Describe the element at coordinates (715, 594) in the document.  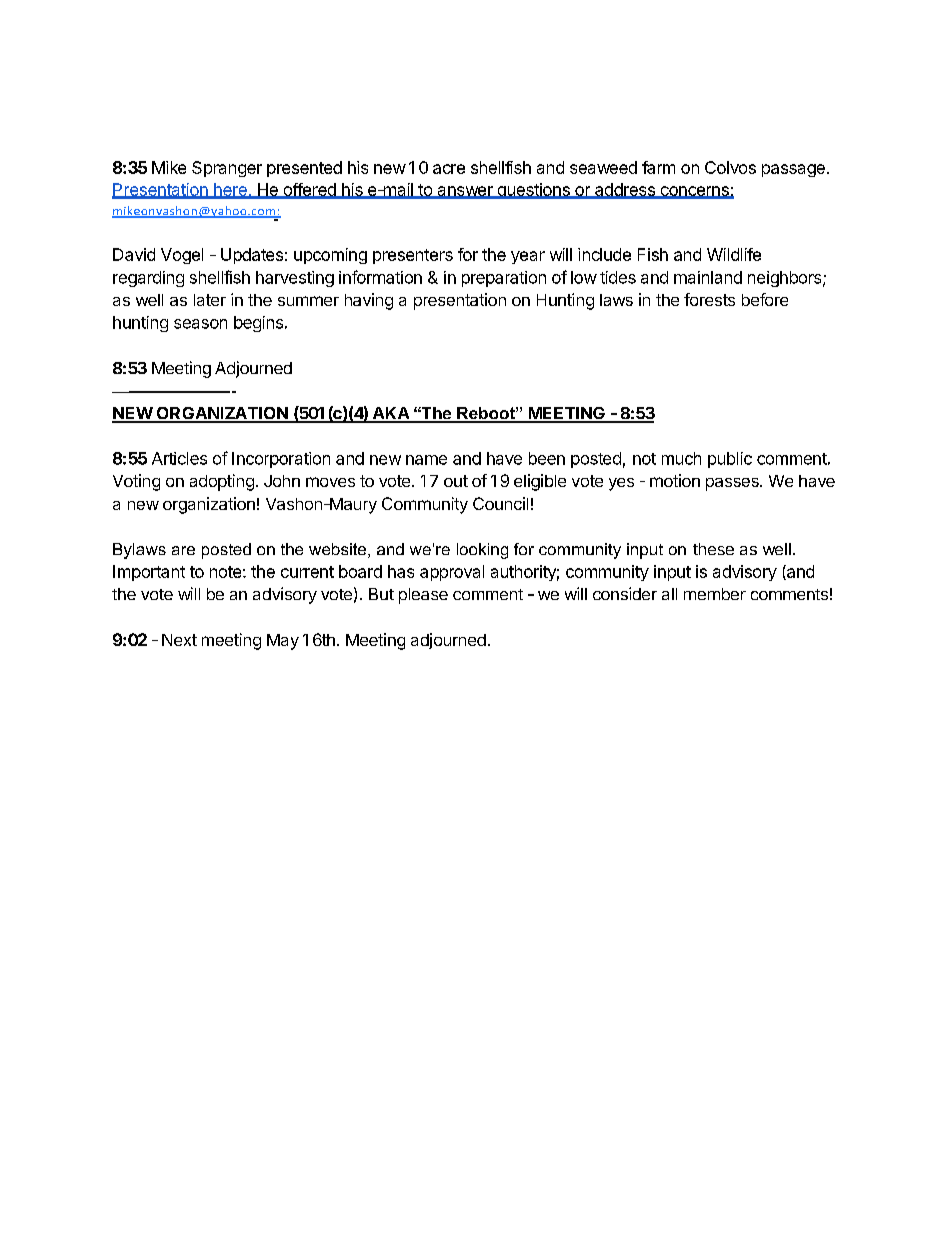
I see `member` at that location.
